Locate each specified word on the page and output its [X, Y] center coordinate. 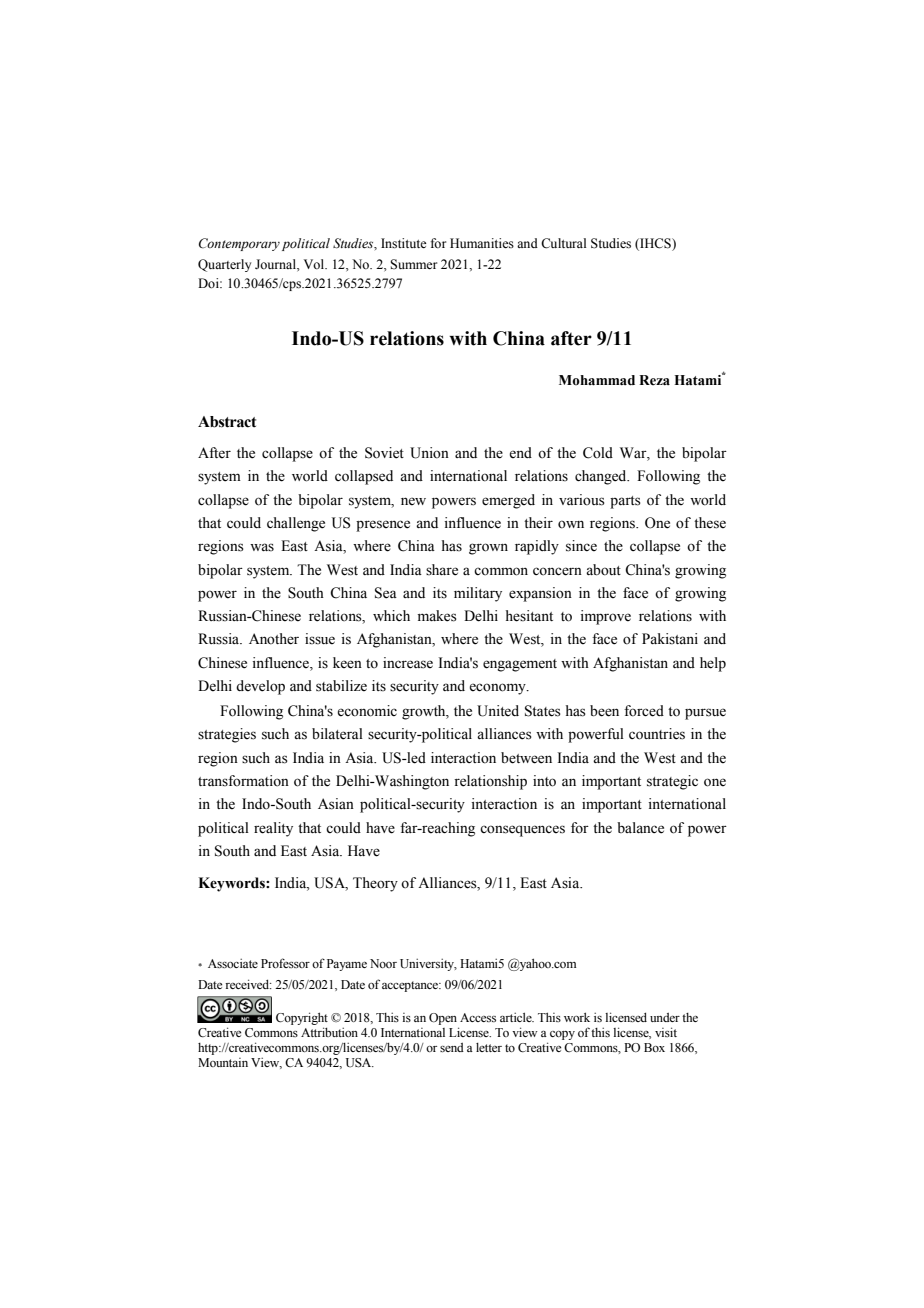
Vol [315, 264]
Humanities [482, 243]
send [452, 1047]
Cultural [563, 243]
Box [654, 1047]
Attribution [329, 1032]
